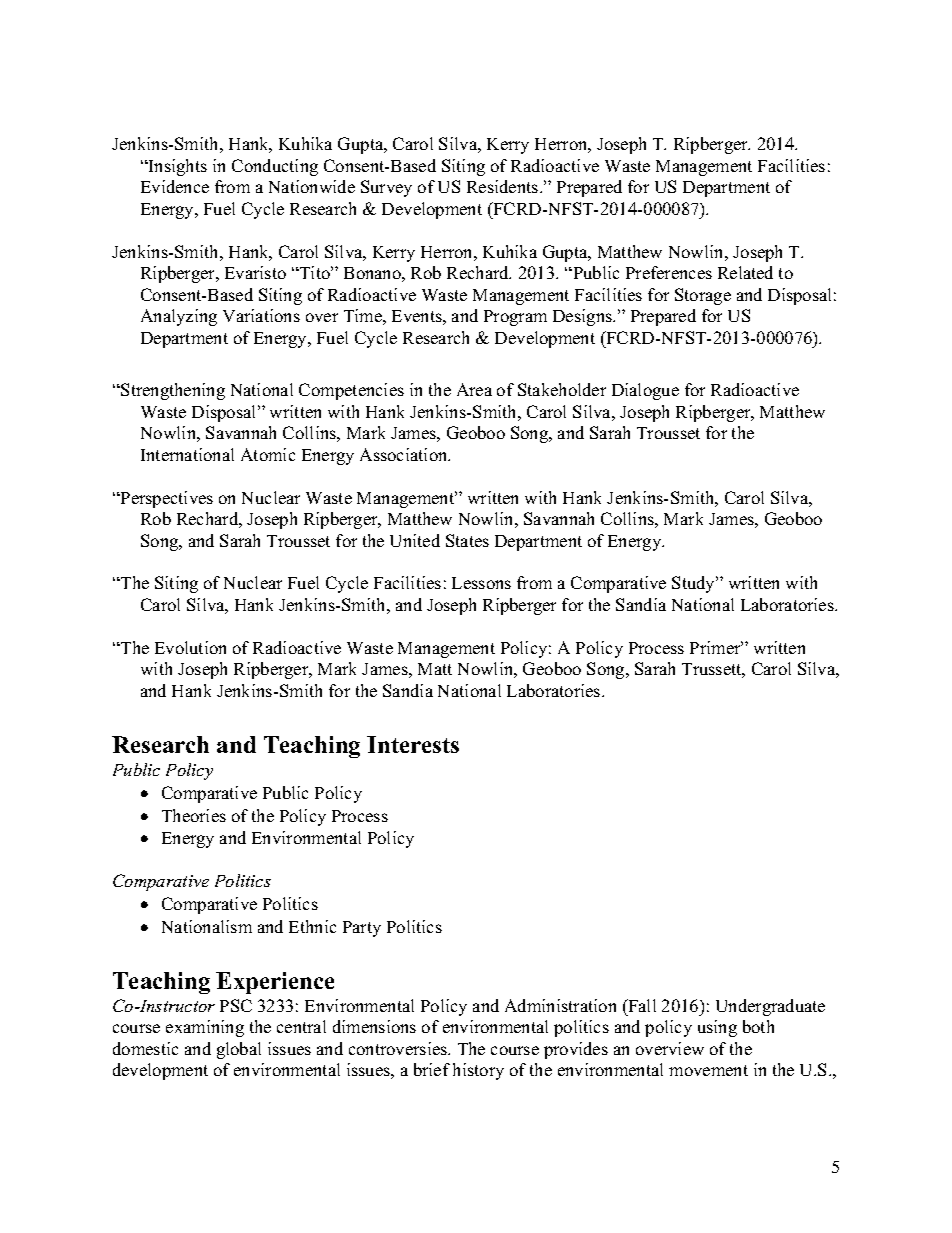 This screenshot has width=952, height=1233. What do you see at coordinates (175, 186) in the screenshot?
I see `Evidence` at bounding box center [175, 186].
